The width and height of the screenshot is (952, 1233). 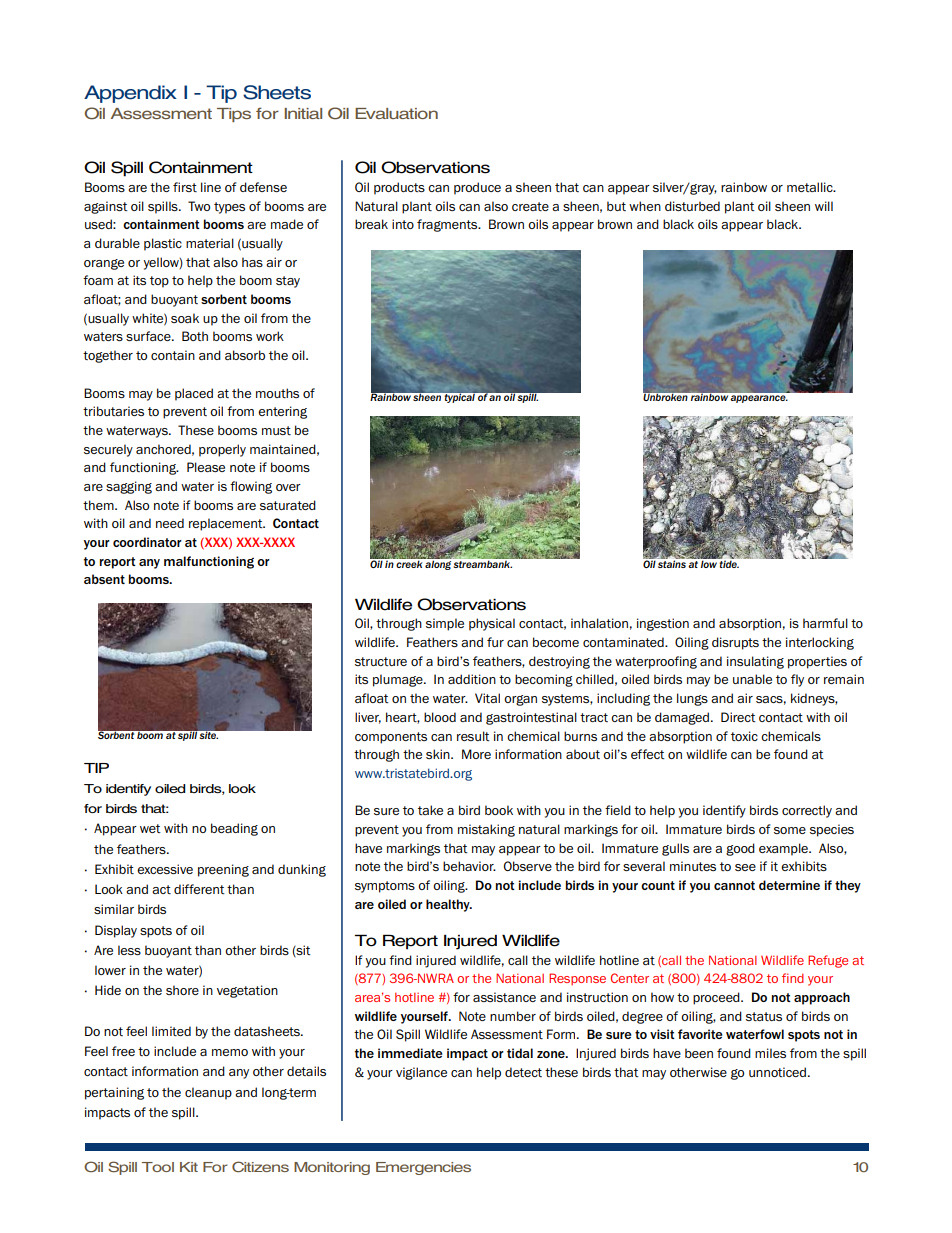 What do you see at coordinates (189, 1167) in the screenshot?
I see `Kit` at bounding box center [189, 1167].
